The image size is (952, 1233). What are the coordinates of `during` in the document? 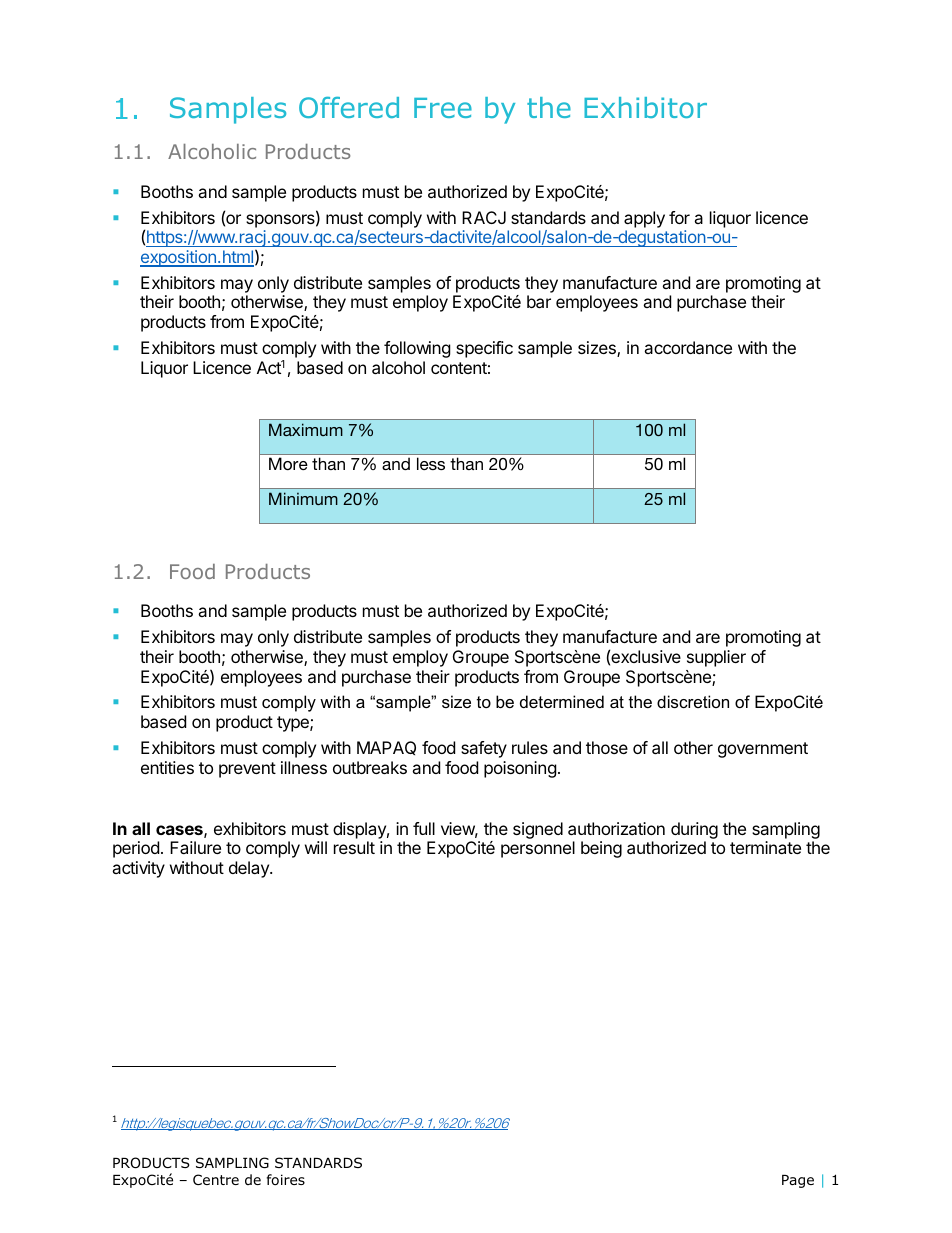 It's located at (694, 832).
